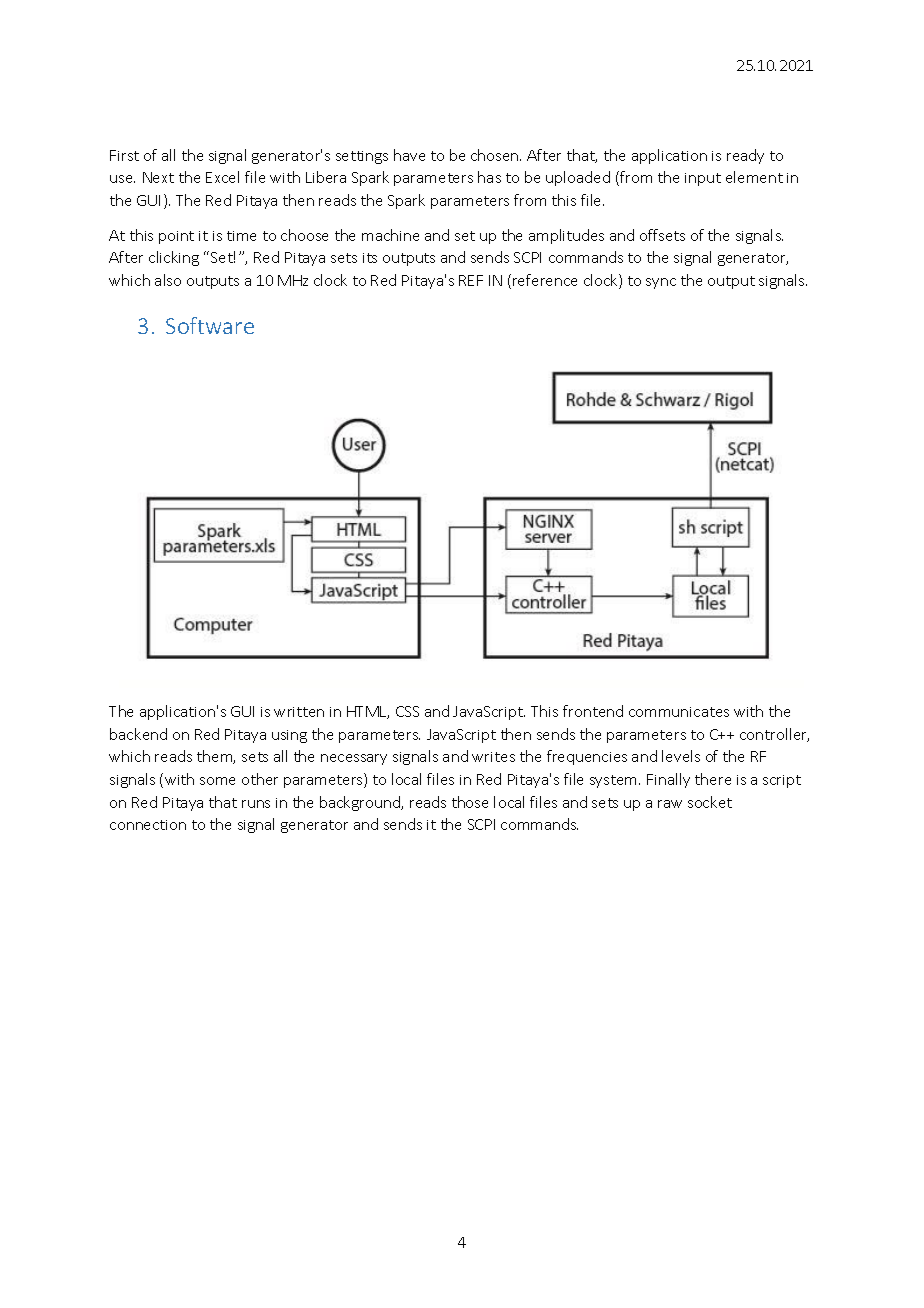  Describe the element at coordinates (679, 712) in the page. I see `communicates` at that location.
